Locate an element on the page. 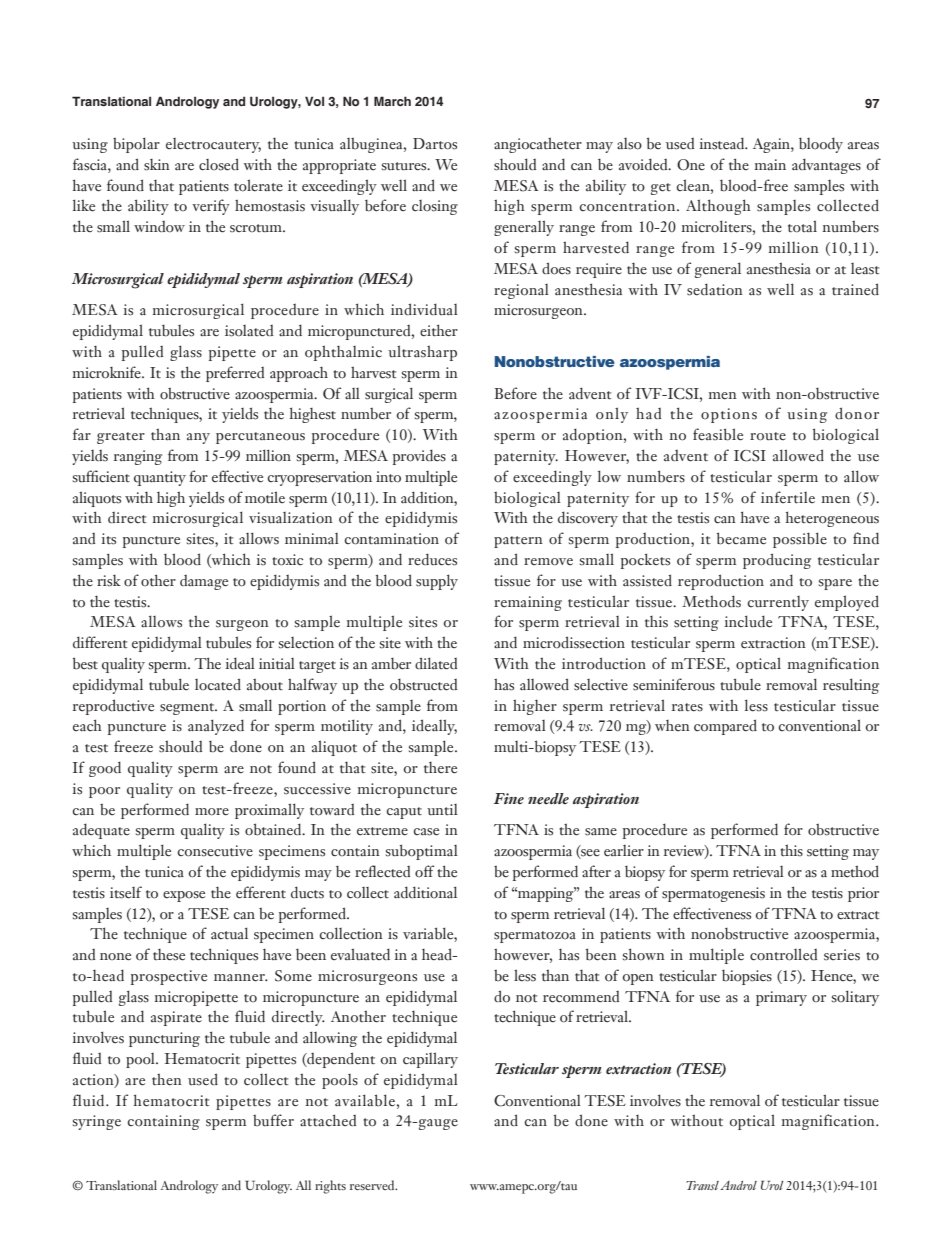  include is located at coordinates (748, 621).
